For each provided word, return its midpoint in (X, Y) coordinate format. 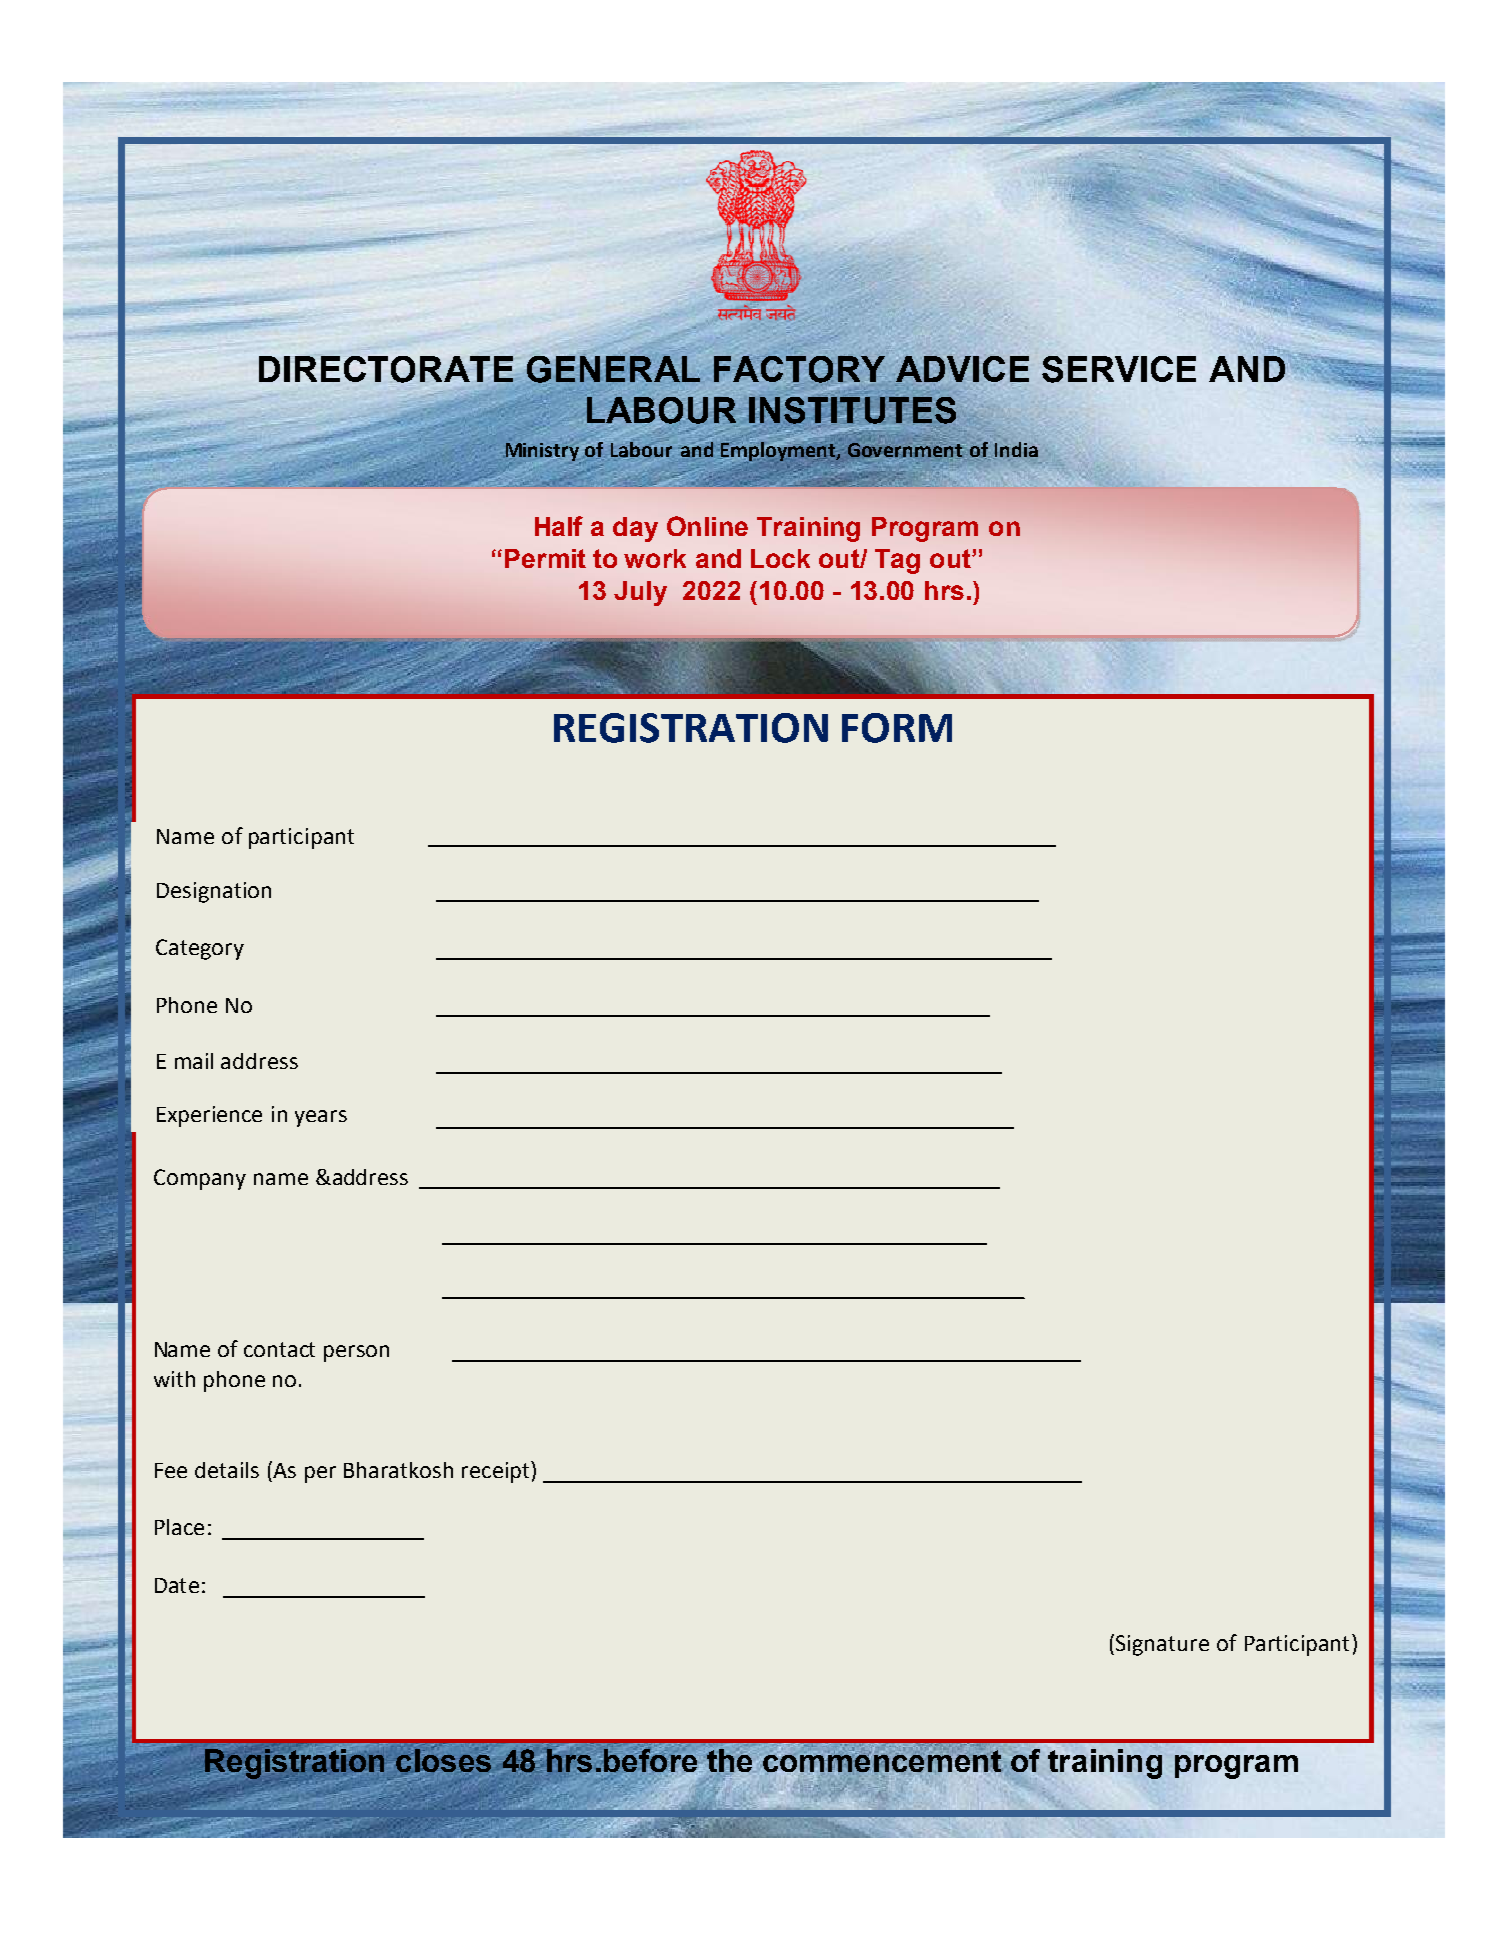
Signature (1162, 1645)
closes (444, 1760)
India (1016, 449)
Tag (897, 561)
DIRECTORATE (387, 370)
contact (279, 1349)
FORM (897, 728)
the (730, 1760)
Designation (214, 892)
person (356, 1353)
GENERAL (613, 368)
